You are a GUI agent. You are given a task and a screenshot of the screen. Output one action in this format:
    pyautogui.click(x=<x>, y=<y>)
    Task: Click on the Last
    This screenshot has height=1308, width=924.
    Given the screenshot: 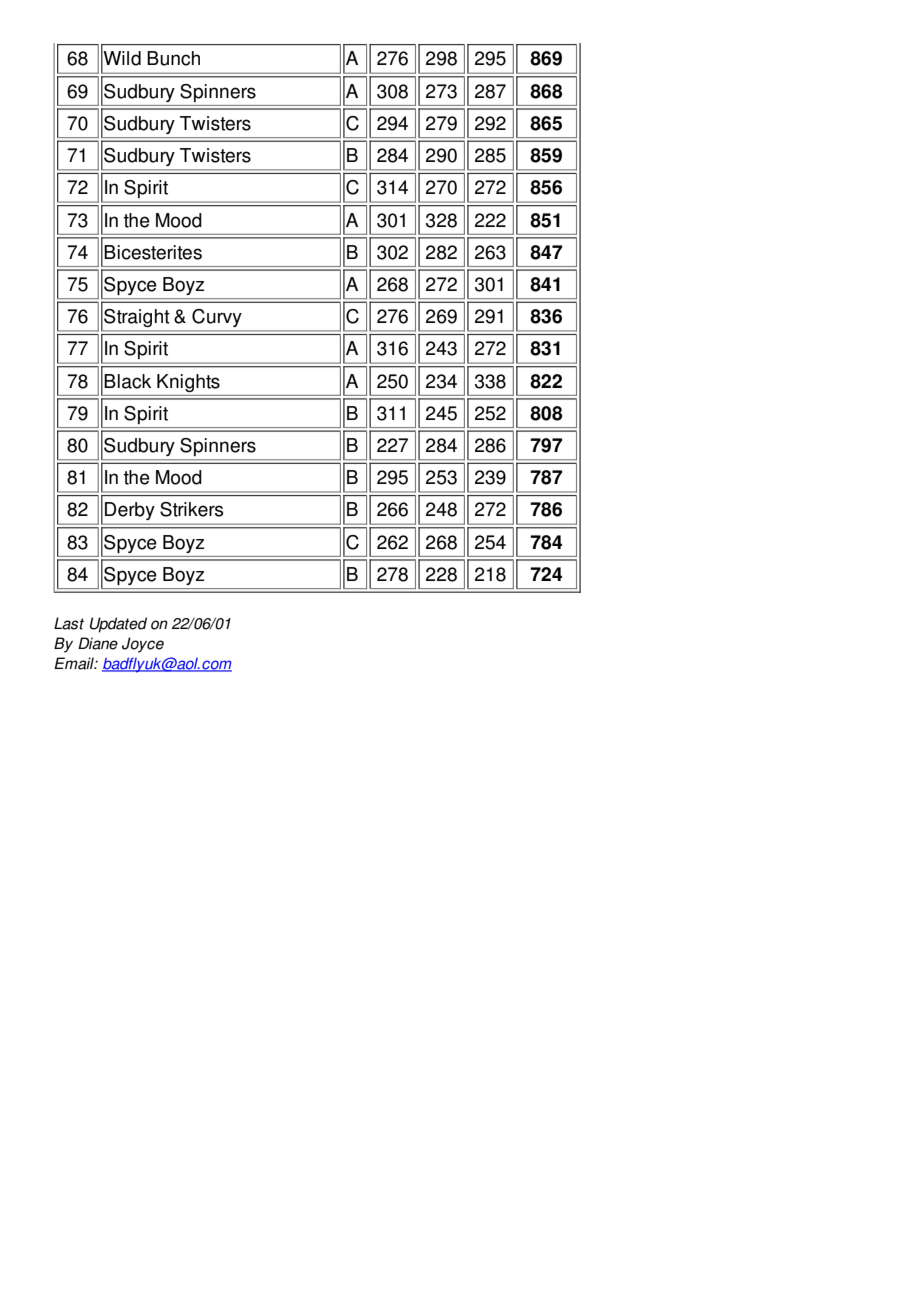 What is the action you would take?
    pyautogui.click(x=69, y=623)
